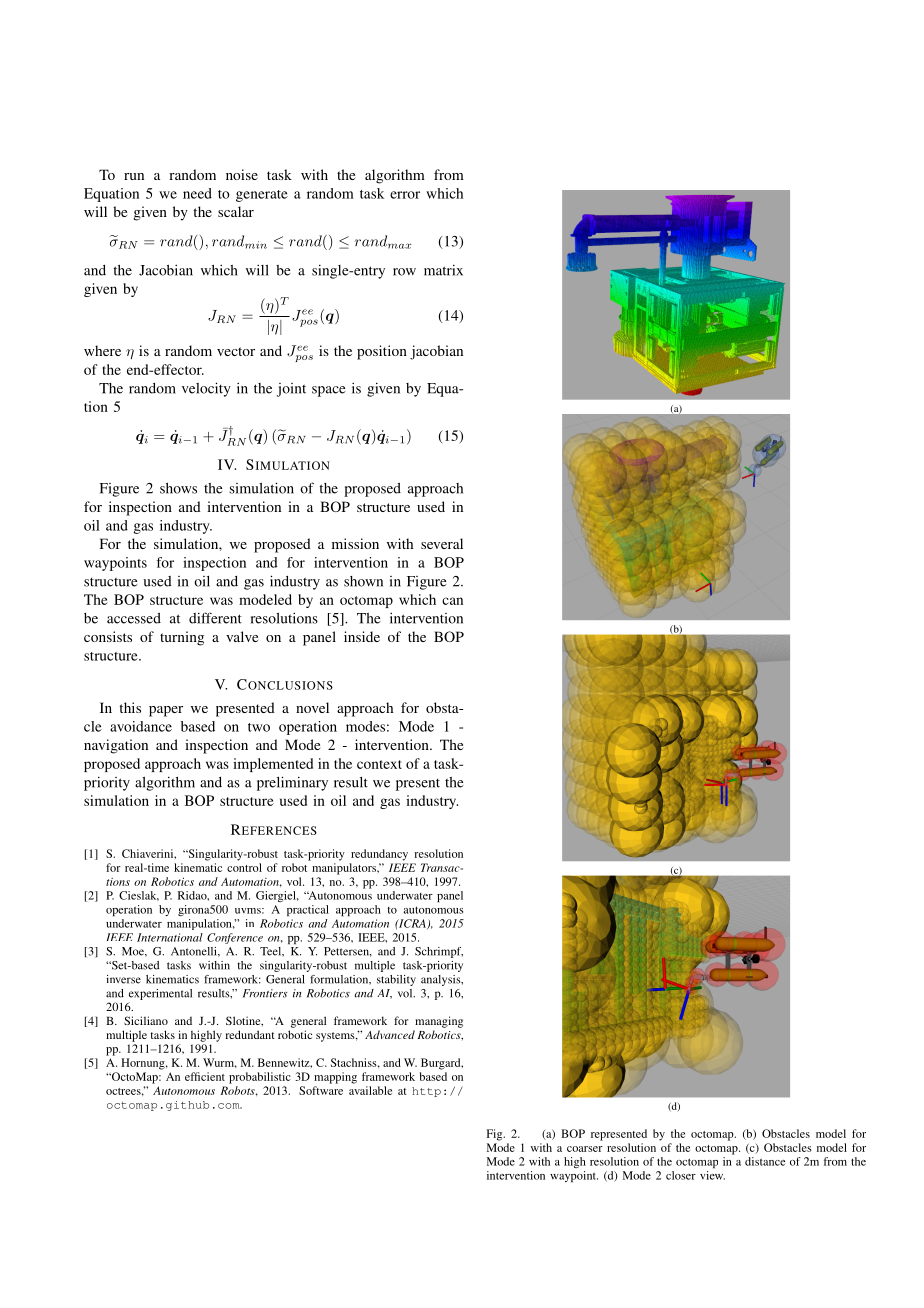 The width and height of the image is (924, 1308). I want to click on efficient, so click(205, 1076).
